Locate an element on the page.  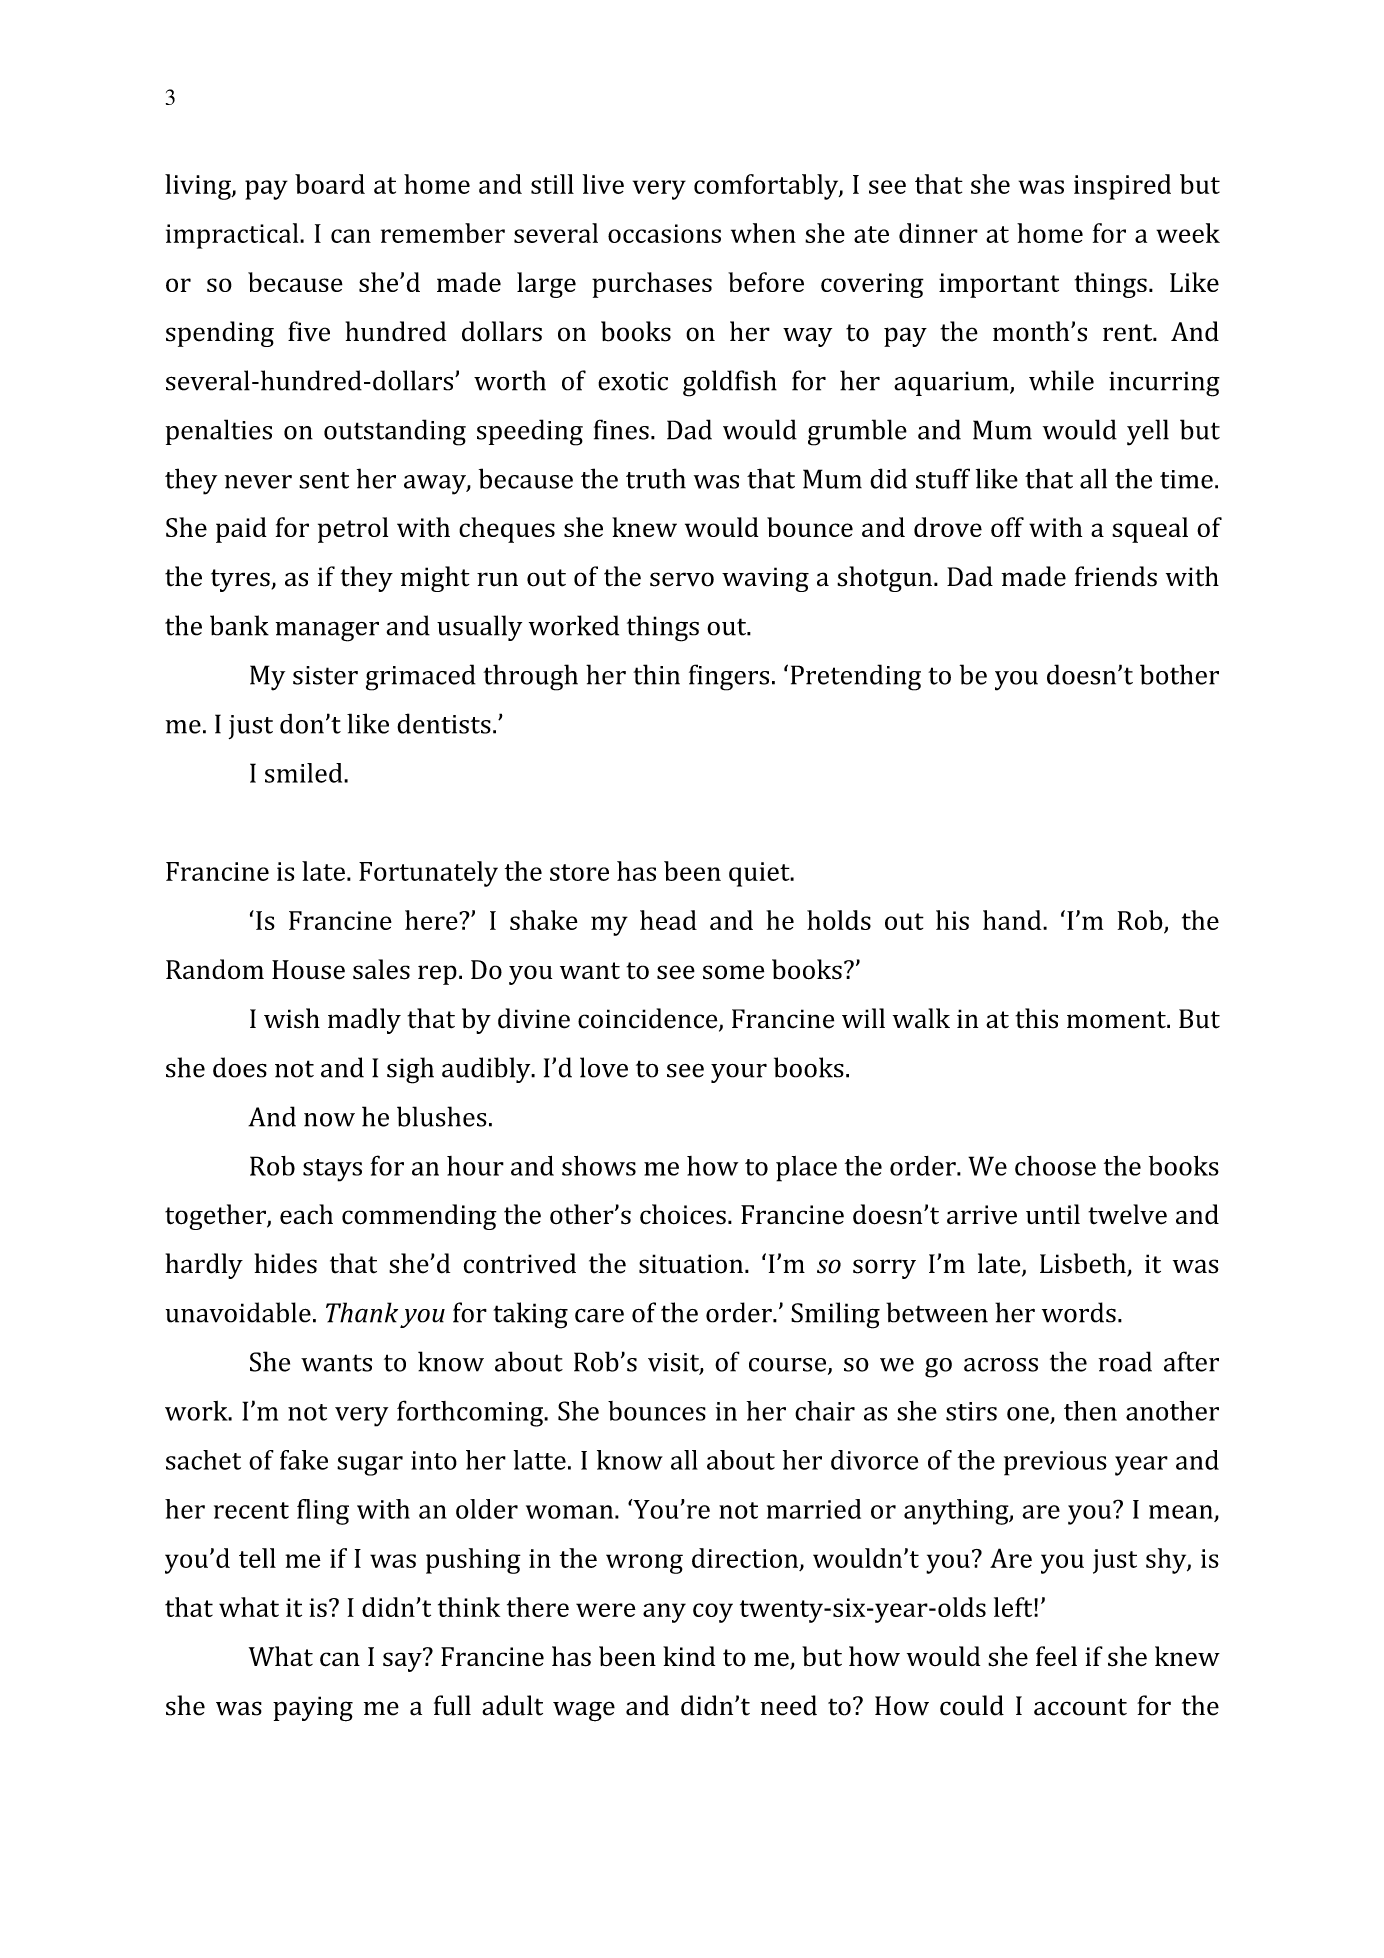
need is located at coordinates (789, 1705).
